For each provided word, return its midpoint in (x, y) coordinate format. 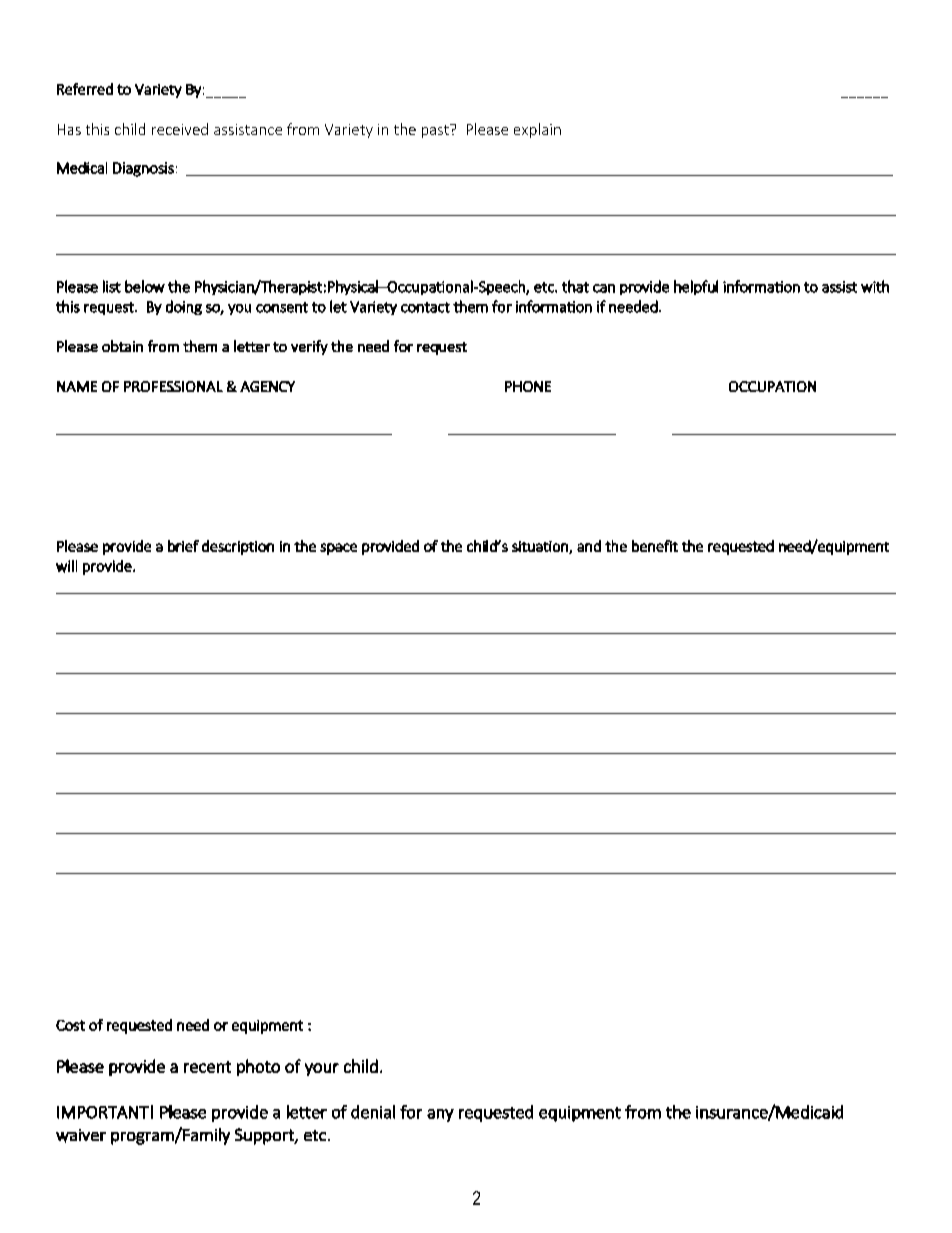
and (589, 546)
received (180, 129)
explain (537, 130)
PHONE (528, 386)
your (322, 1069)
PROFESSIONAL (173, 386)
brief (183, 546)
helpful (696, 287)
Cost (70, 1025)
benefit (655, 546)
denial (373, 1112)
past (436, 131)
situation (541, 547)
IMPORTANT (103, 1112)
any (440, 1115)
